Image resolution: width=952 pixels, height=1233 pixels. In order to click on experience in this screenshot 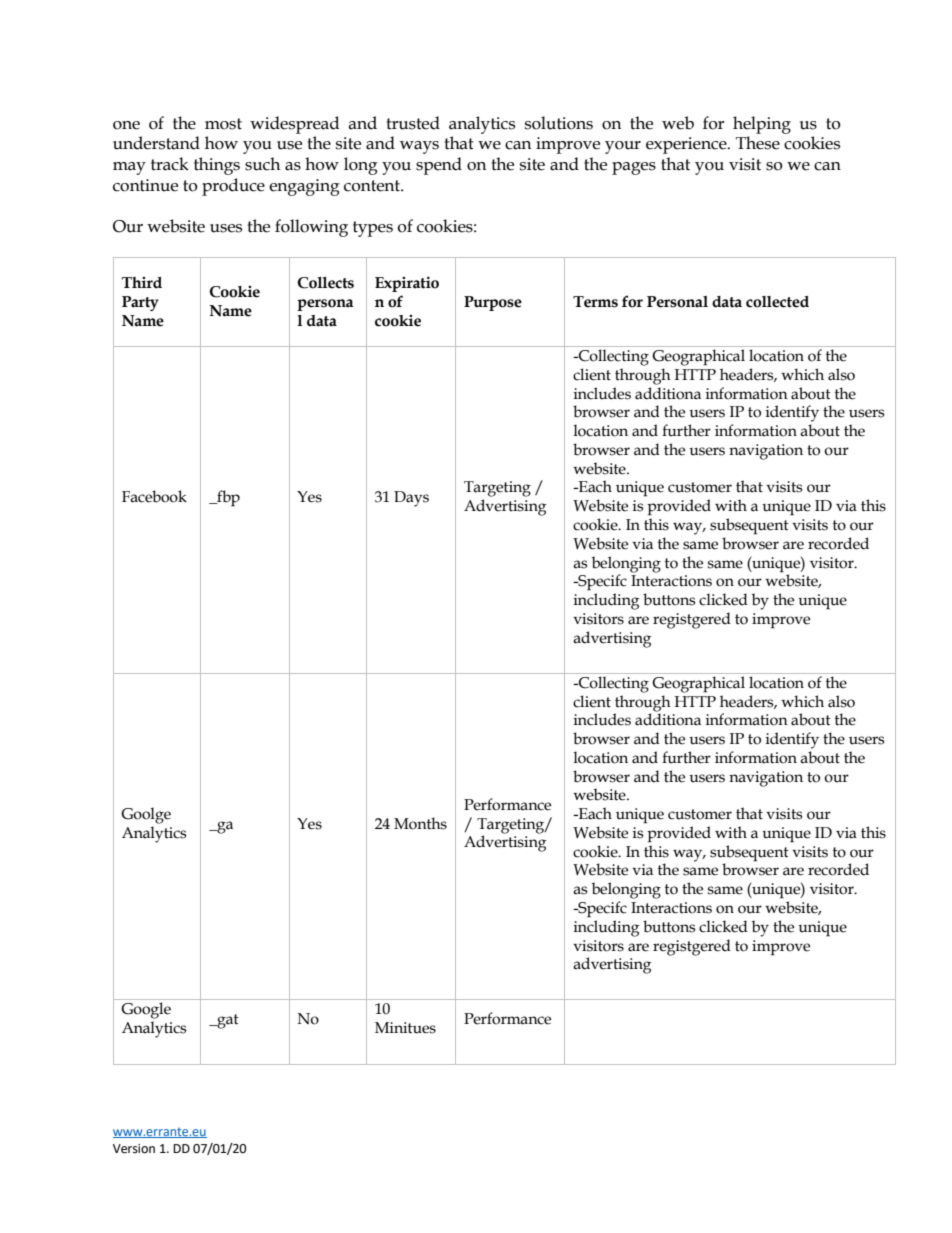, I will do `click(687, 145)`.
